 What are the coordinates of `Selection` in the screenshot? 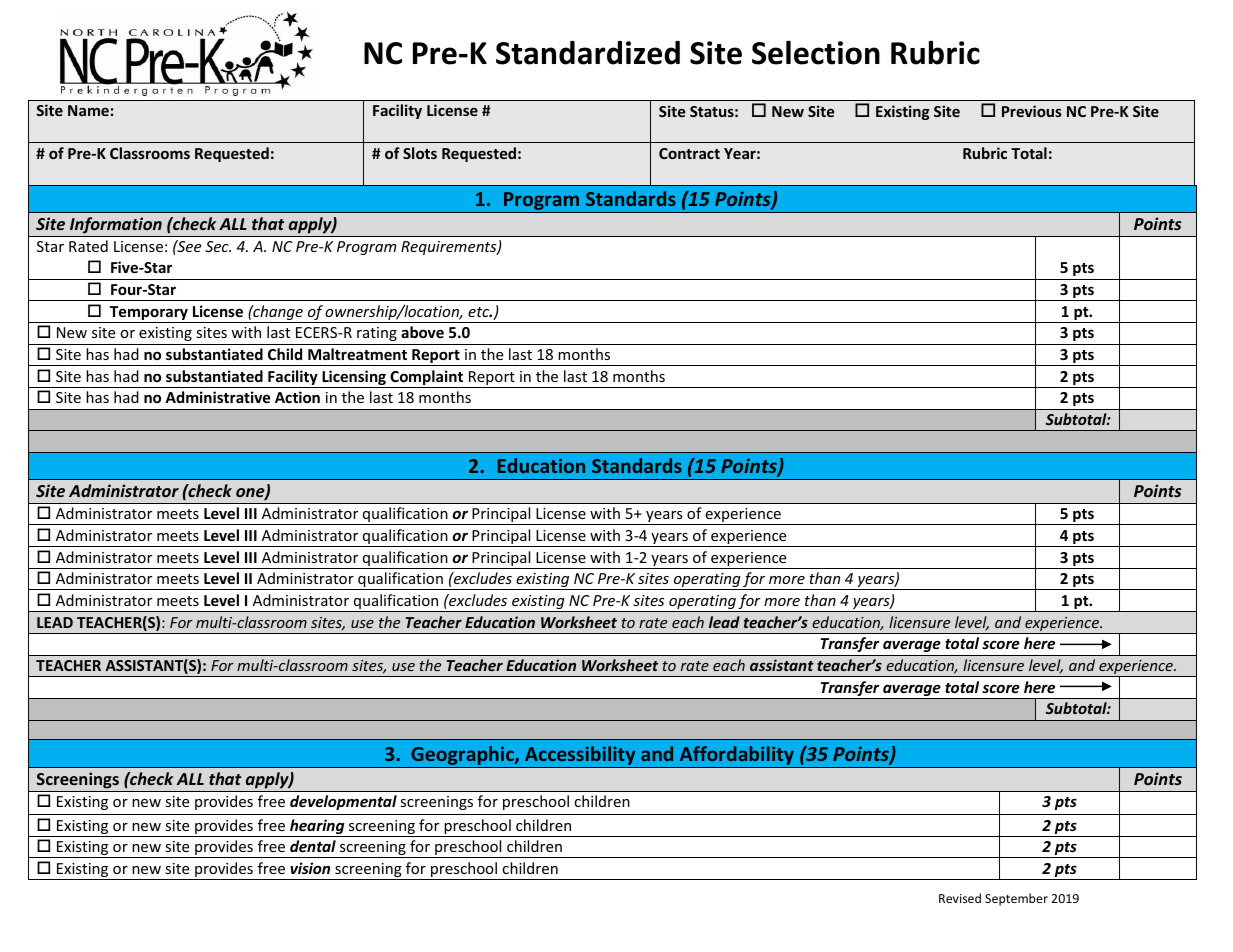 It's located at (816, 52).
